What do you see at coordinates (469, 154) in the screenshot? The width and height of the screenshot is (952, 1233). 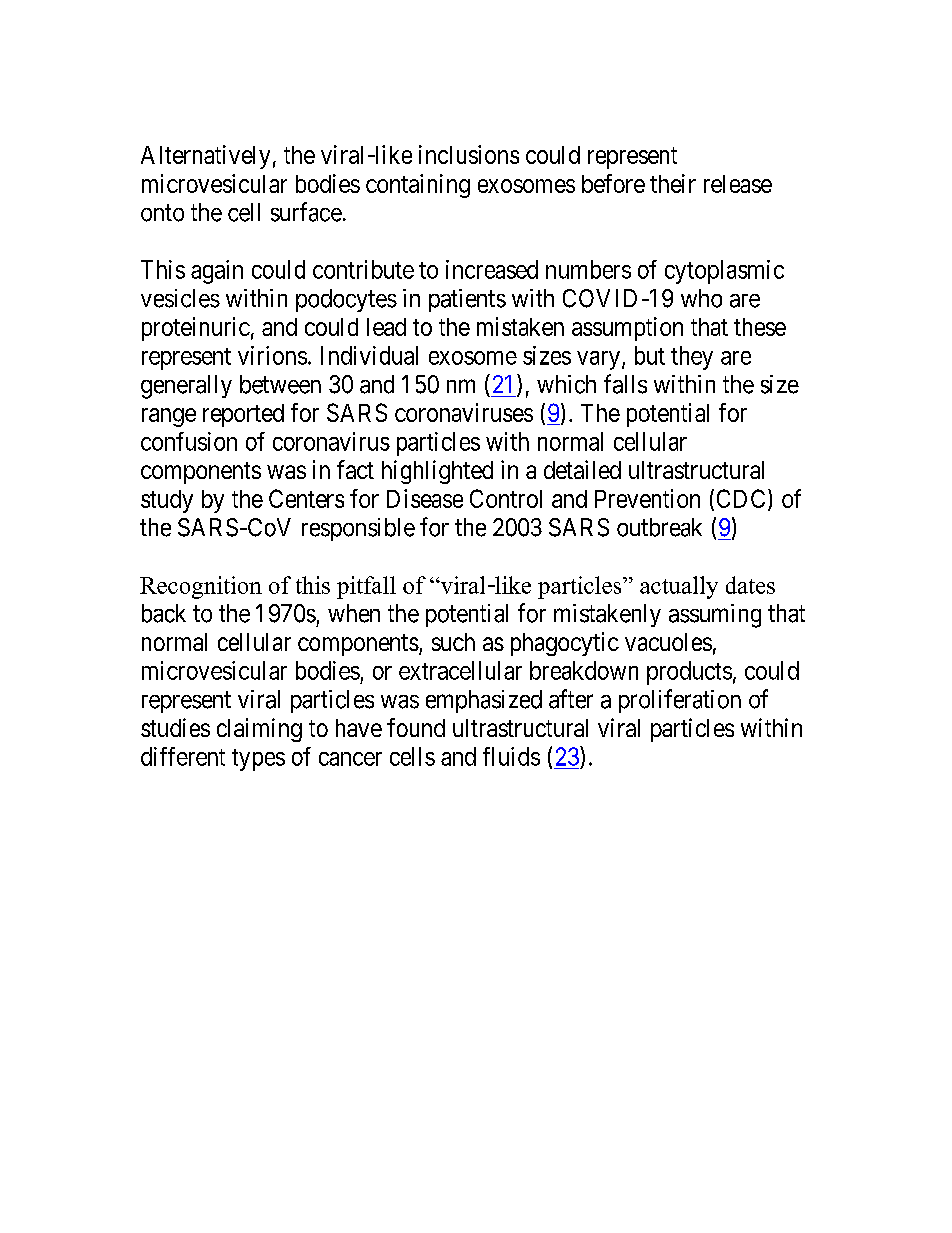 I see `inclusions` at bounding box center [469, 154].
